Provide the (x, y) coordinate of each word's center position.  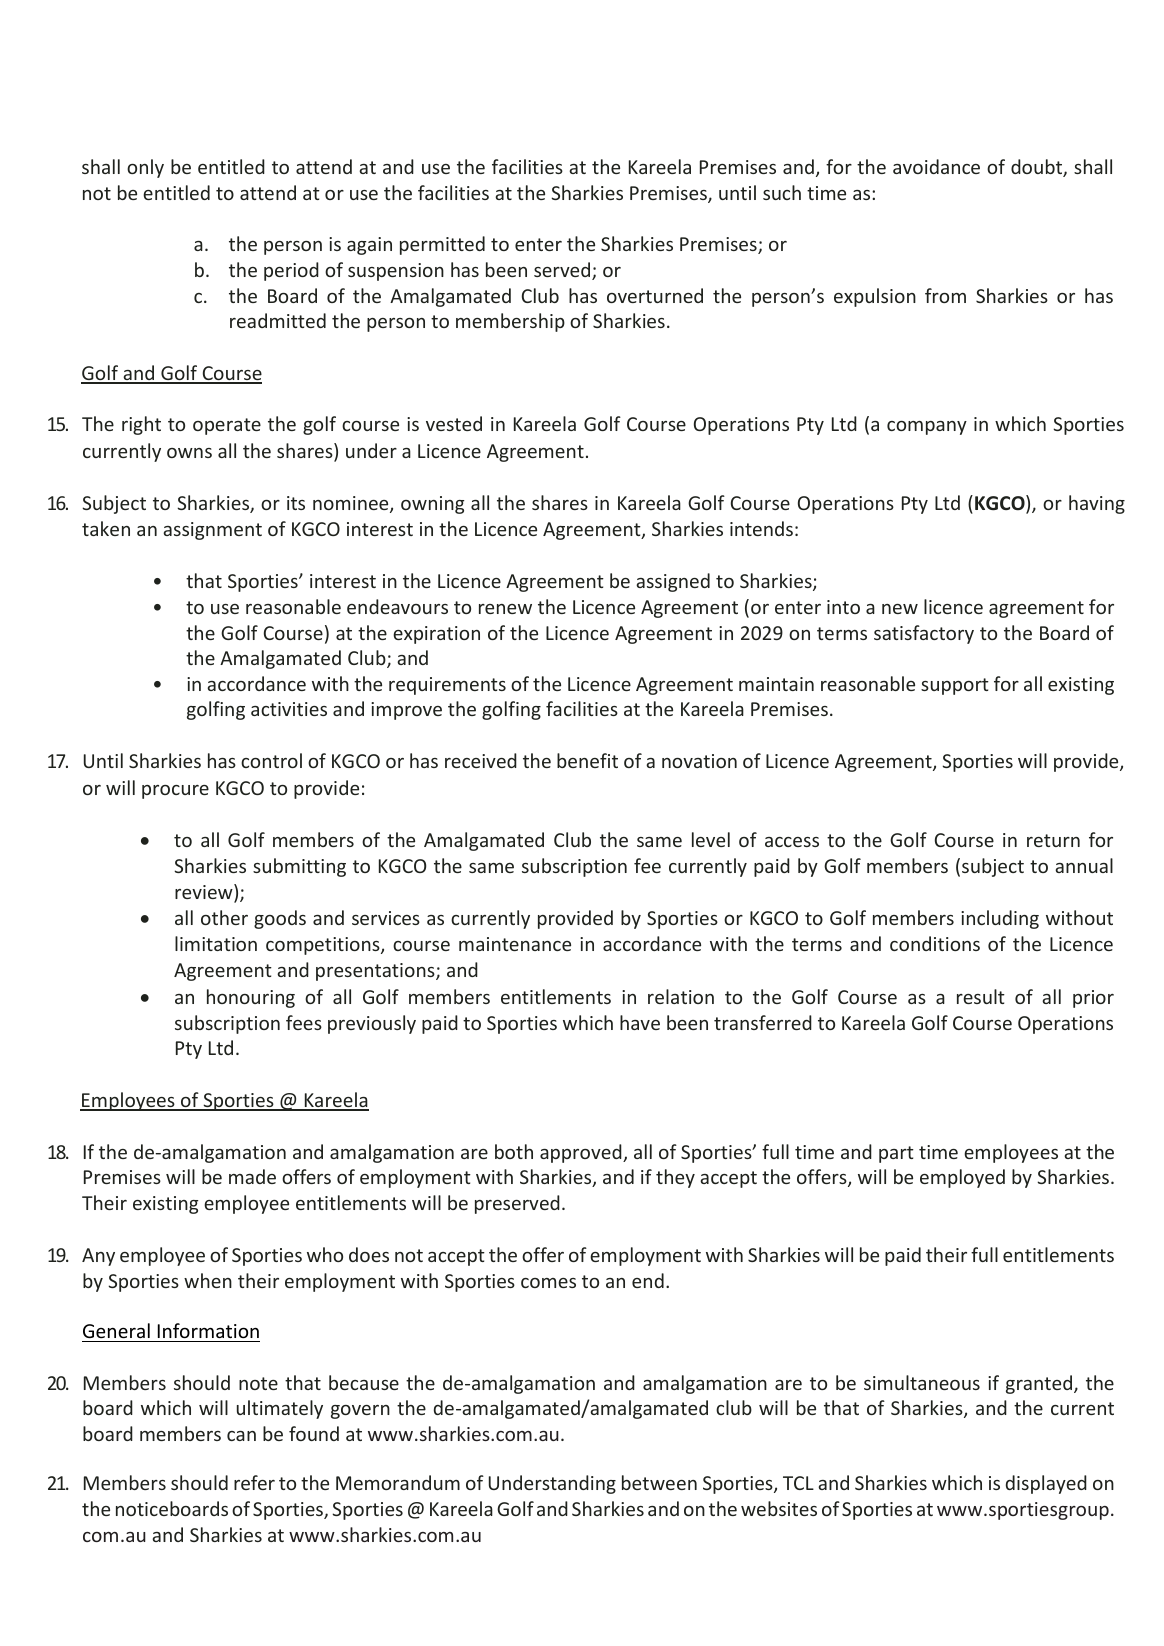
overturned (655, 295)
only (145, 168)
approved (582, 1153)
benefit (587, 760)
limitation (216, 943)
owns (189, 453)
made (252, 1176)
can (241, 1436)
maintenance (515, 944)
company (927, 428)
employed (962, 1178)
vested (454, 423)
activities (289, 709)
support (955, 686)
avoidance (936, 166)
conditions (935, 943)
